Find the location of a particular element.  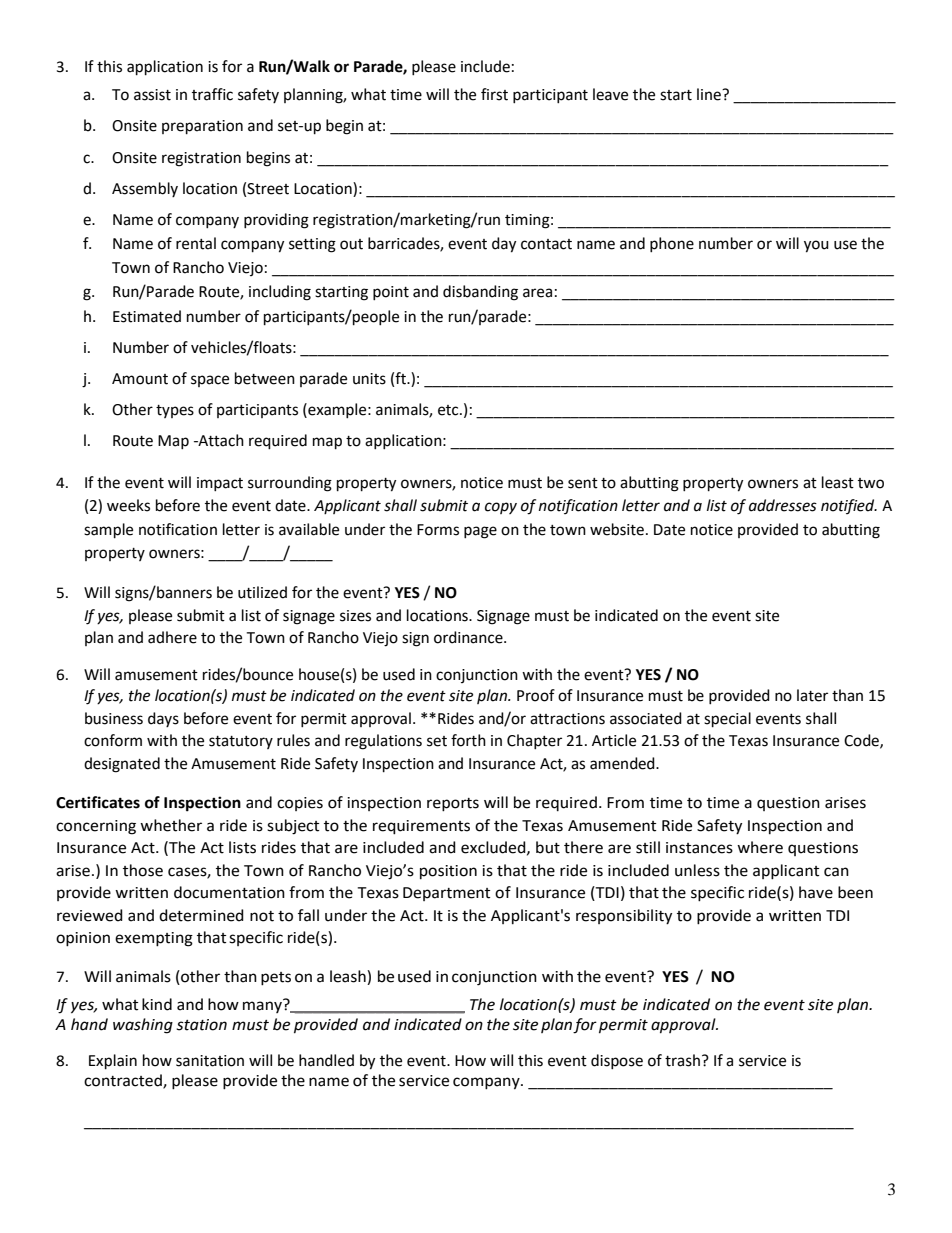

first is located at coordinates (494, 94).
